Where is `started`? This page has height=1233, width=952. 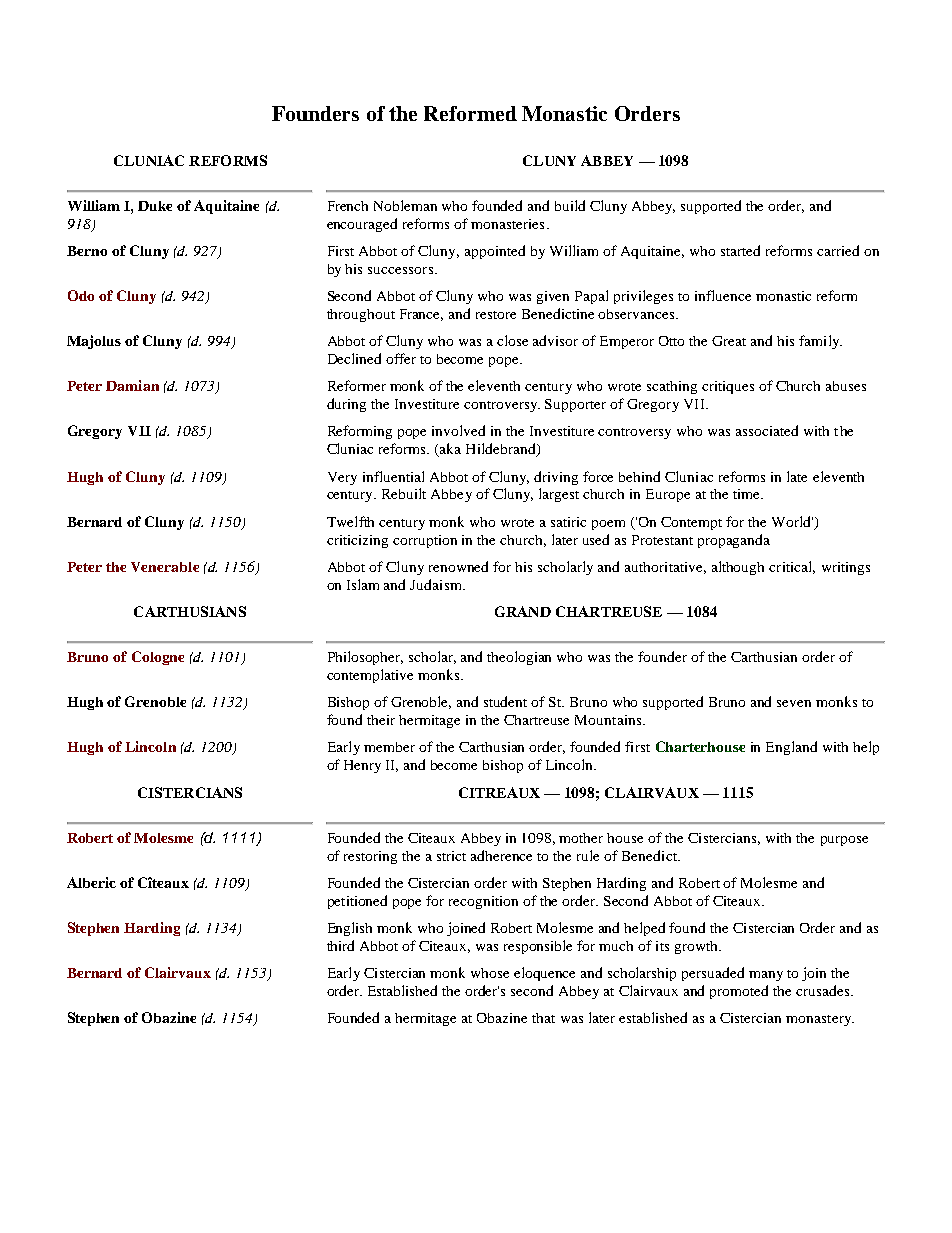 started is located at coordinates (740, 250).
